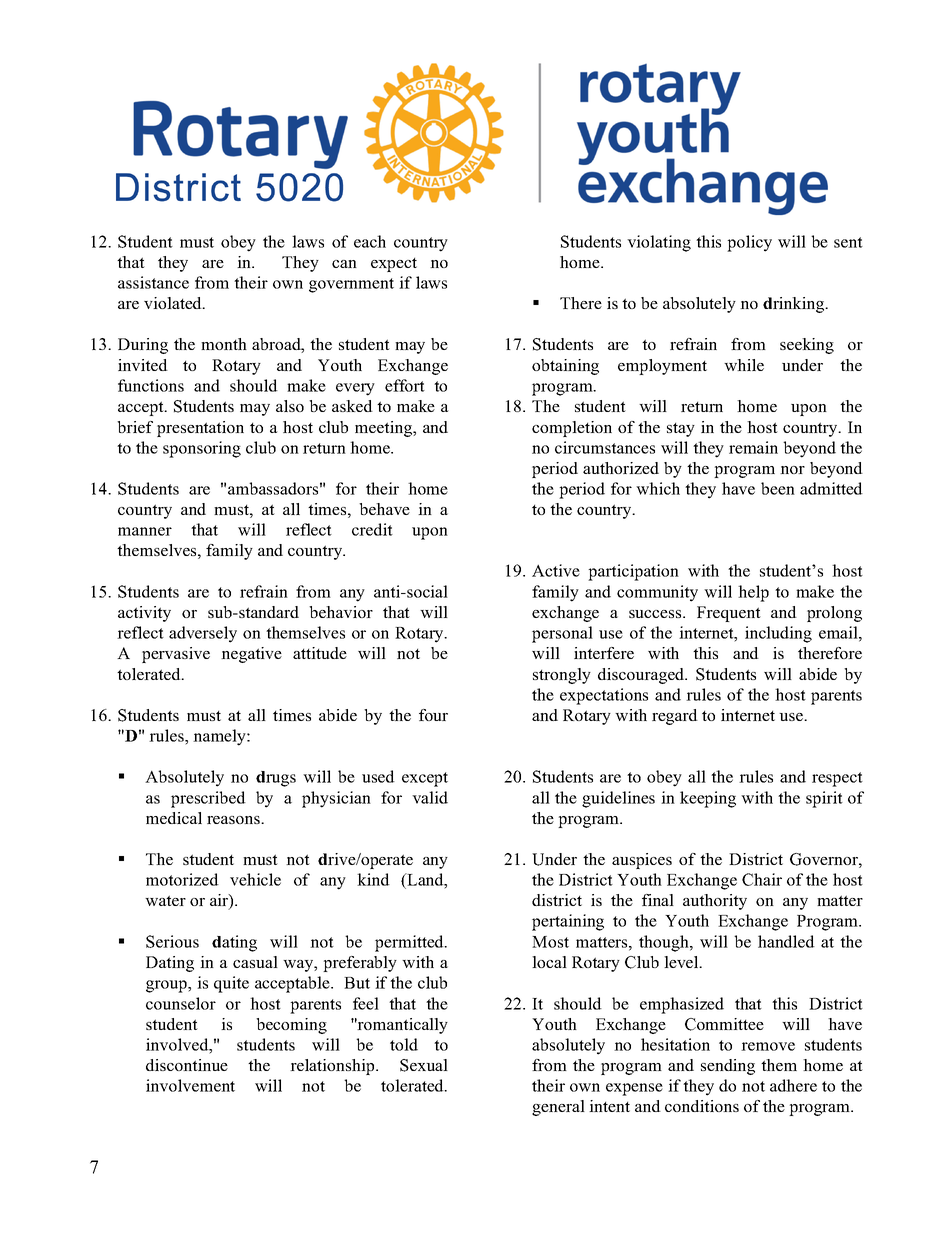 The image size is (952, 1233). I want to click on been, so click(778, 488).
